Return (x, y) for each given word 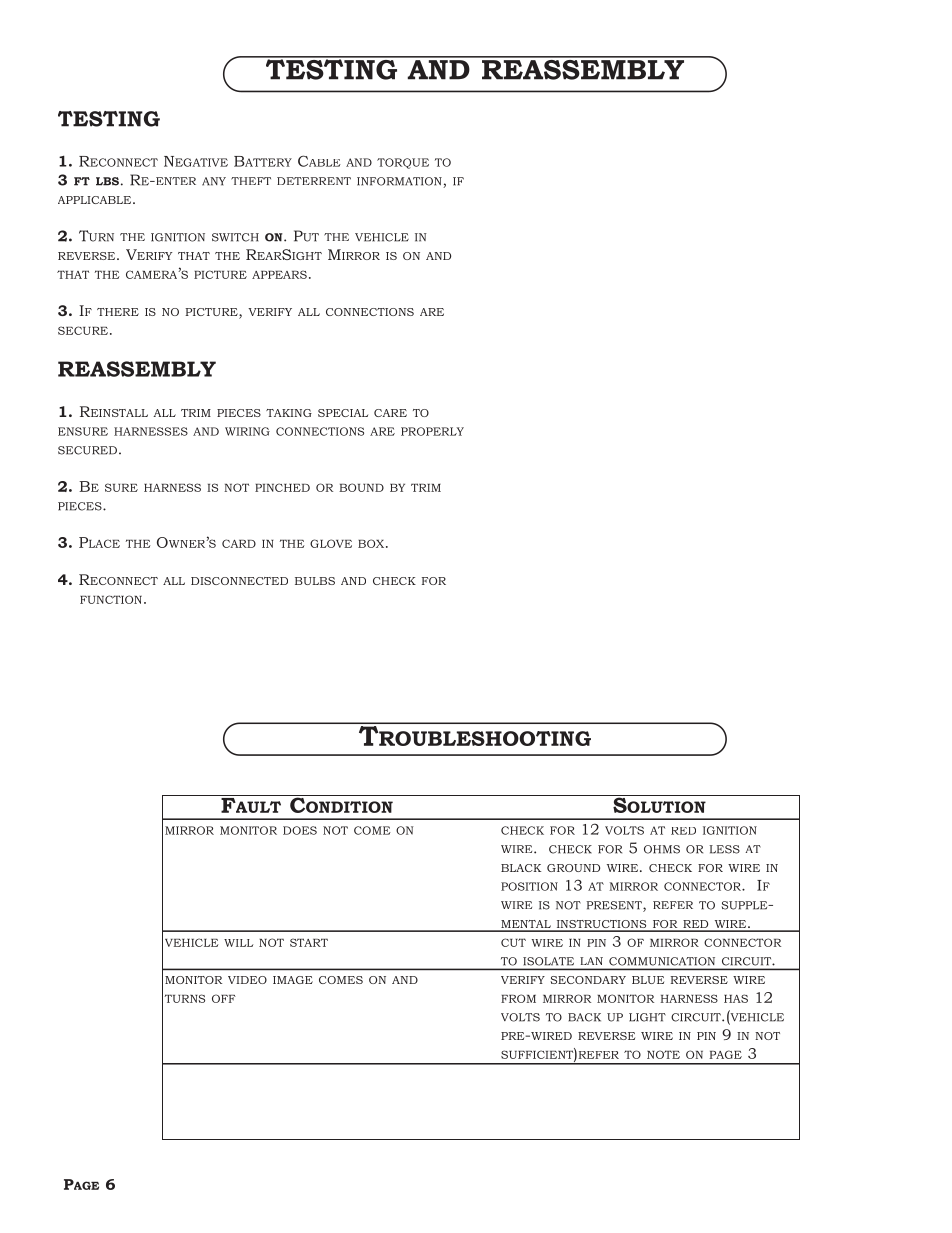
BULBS (315, 581)
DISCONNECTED (239, 581)
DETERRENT (314, 181)
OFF (224, 998)
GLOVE (331, 543)
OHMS (662, 849)
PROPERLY (432, 431)
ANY (214, 181)
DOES (300, 830)
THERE (118, 312)
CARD (239, 543)
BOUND (361, 487)
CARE (390, 413)
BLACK (521, 868)
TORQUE (403, 163)
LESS (724, 849)
